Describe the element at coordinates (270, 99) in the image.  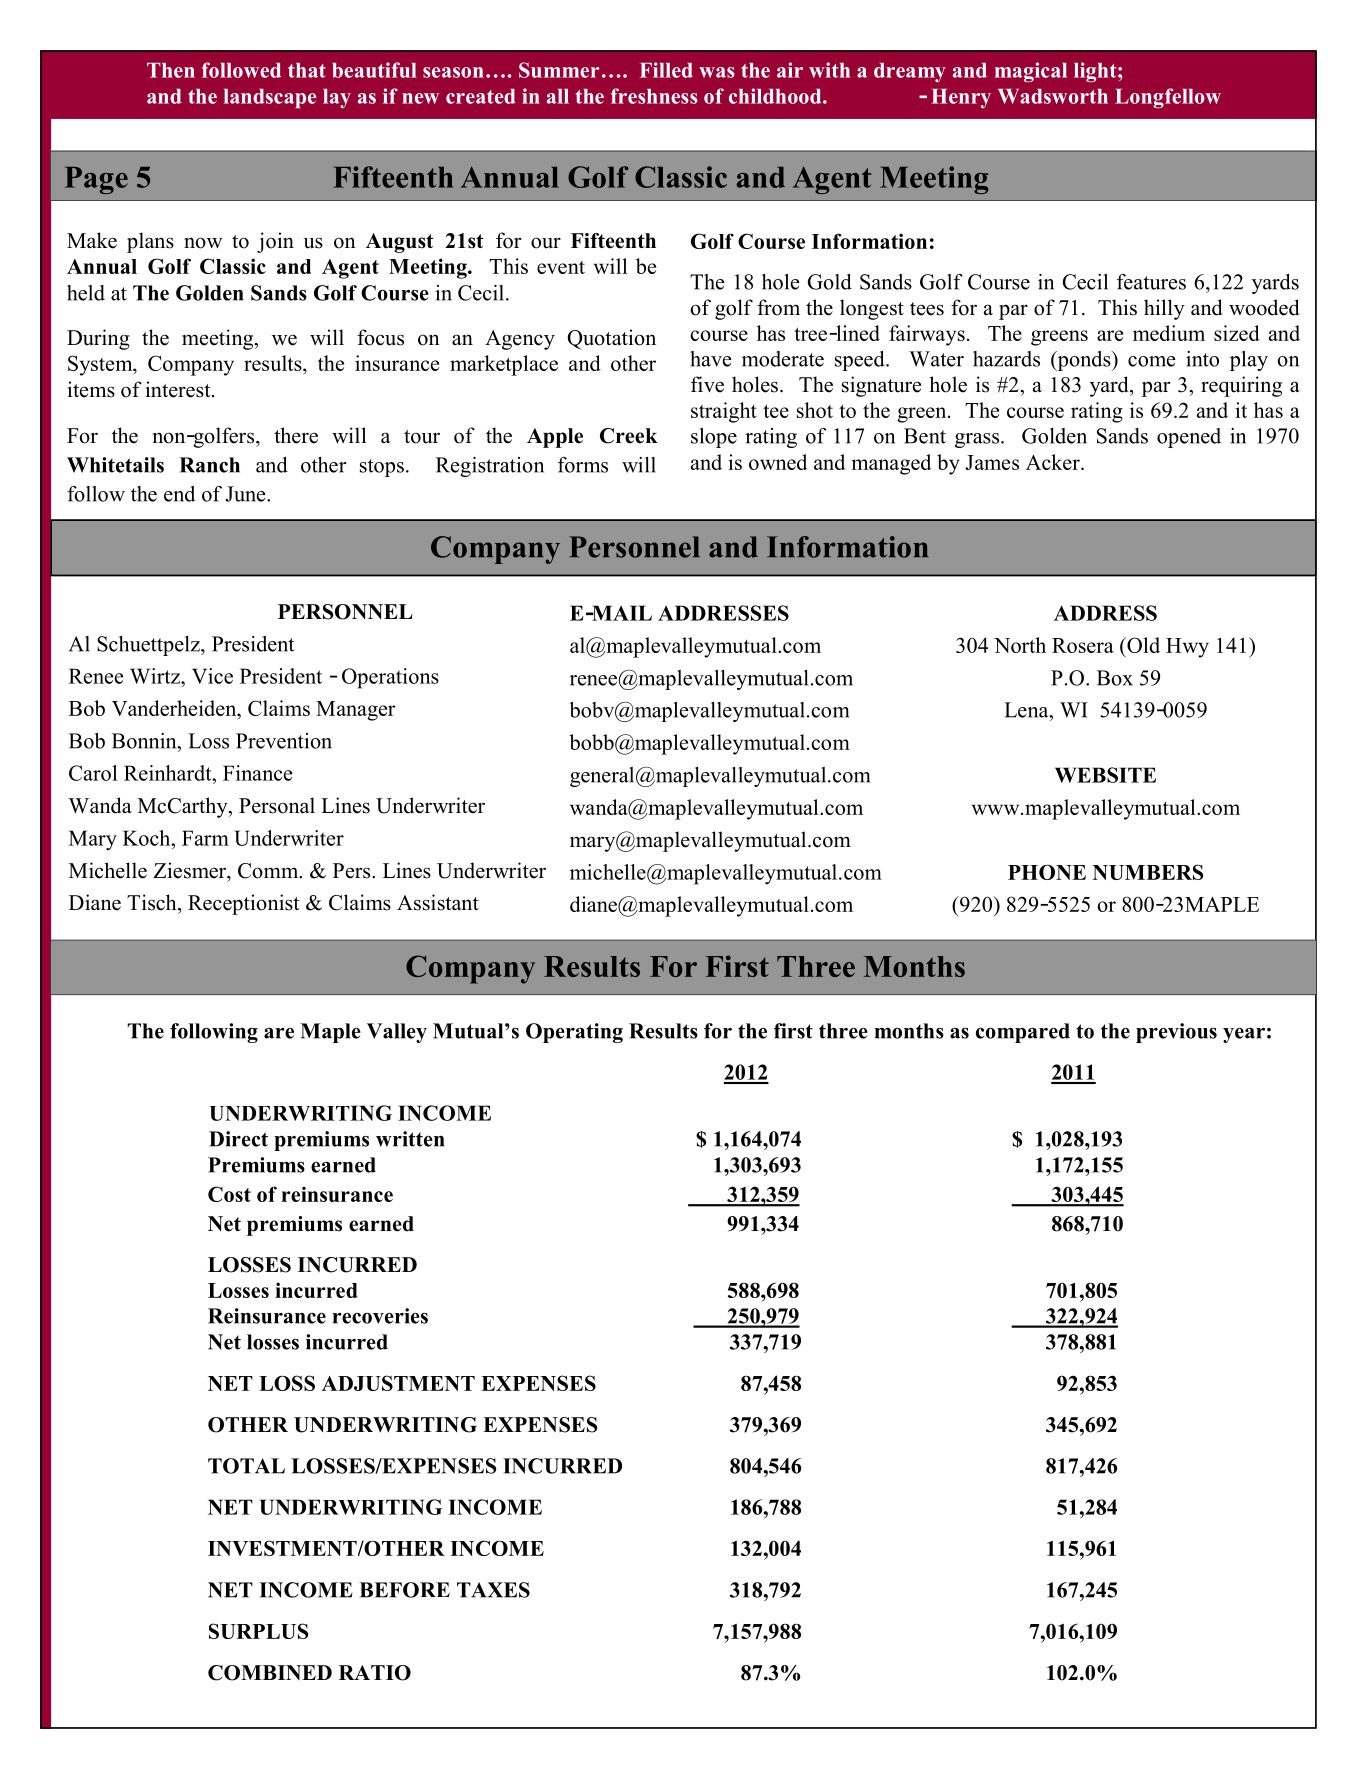
I see `landscape` at that location.
